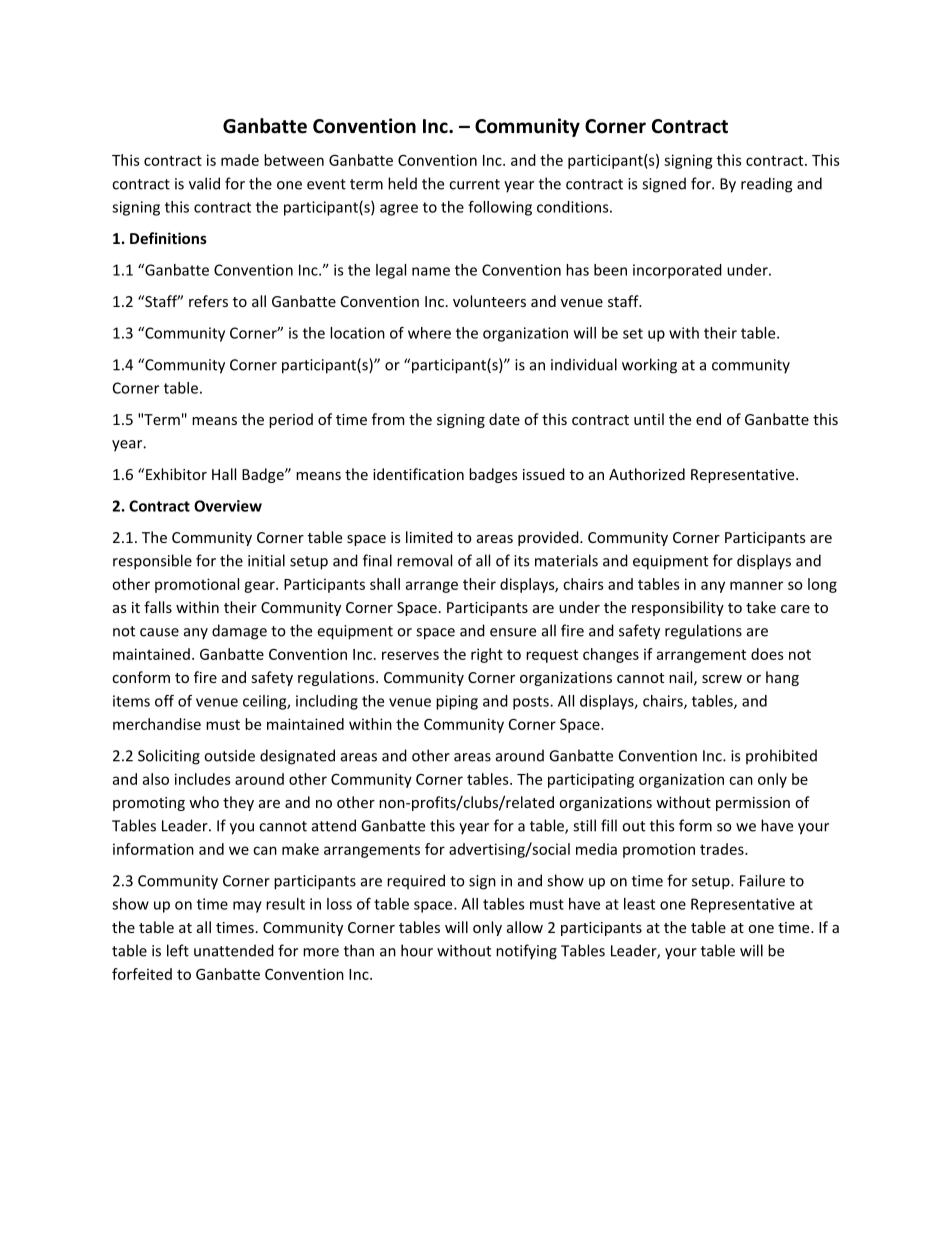 This document has height=1233, width=952. I want to click on reading, so click(766, 185).
